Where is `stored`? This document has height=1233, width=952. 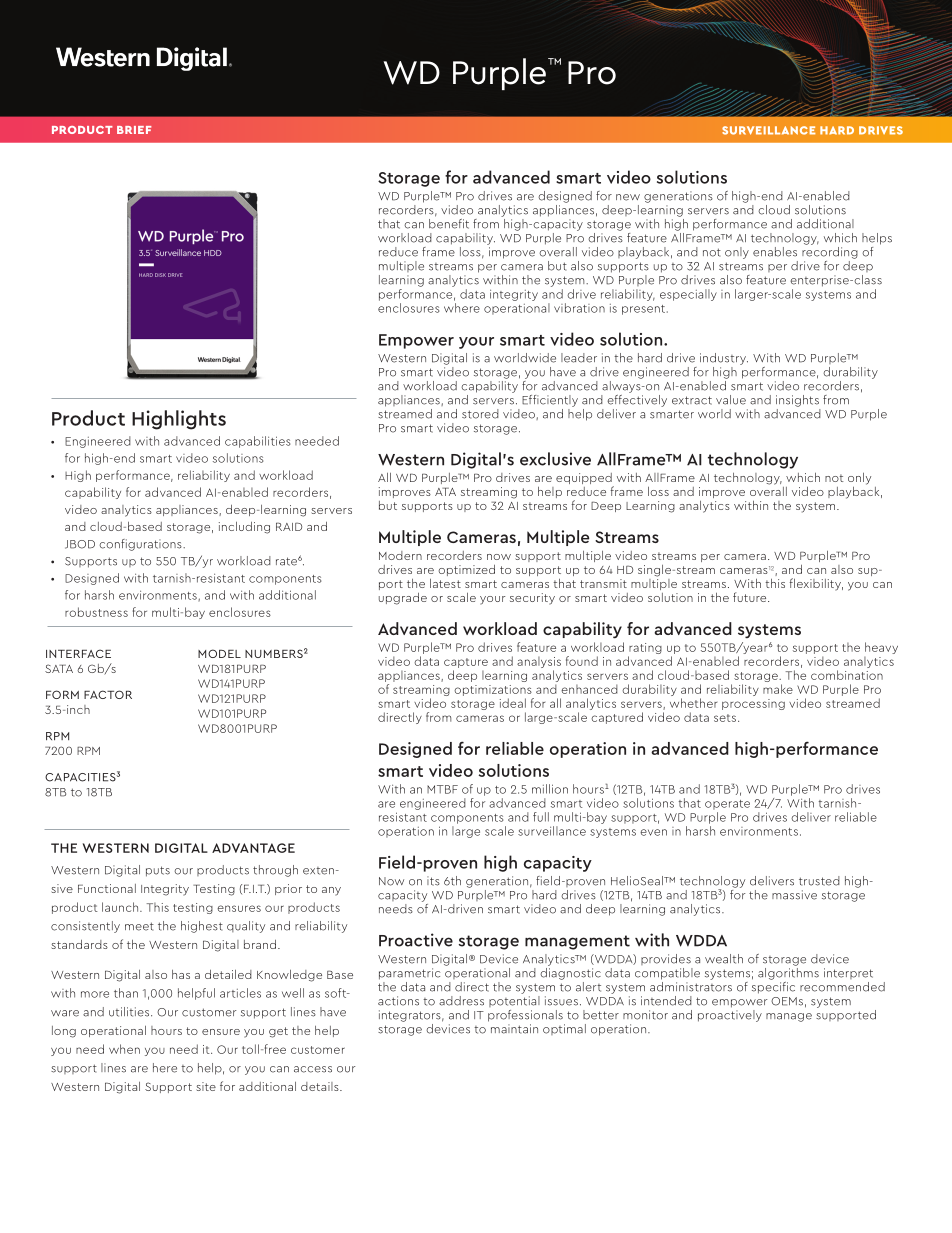
stored is located at coordinates (480, 414).
